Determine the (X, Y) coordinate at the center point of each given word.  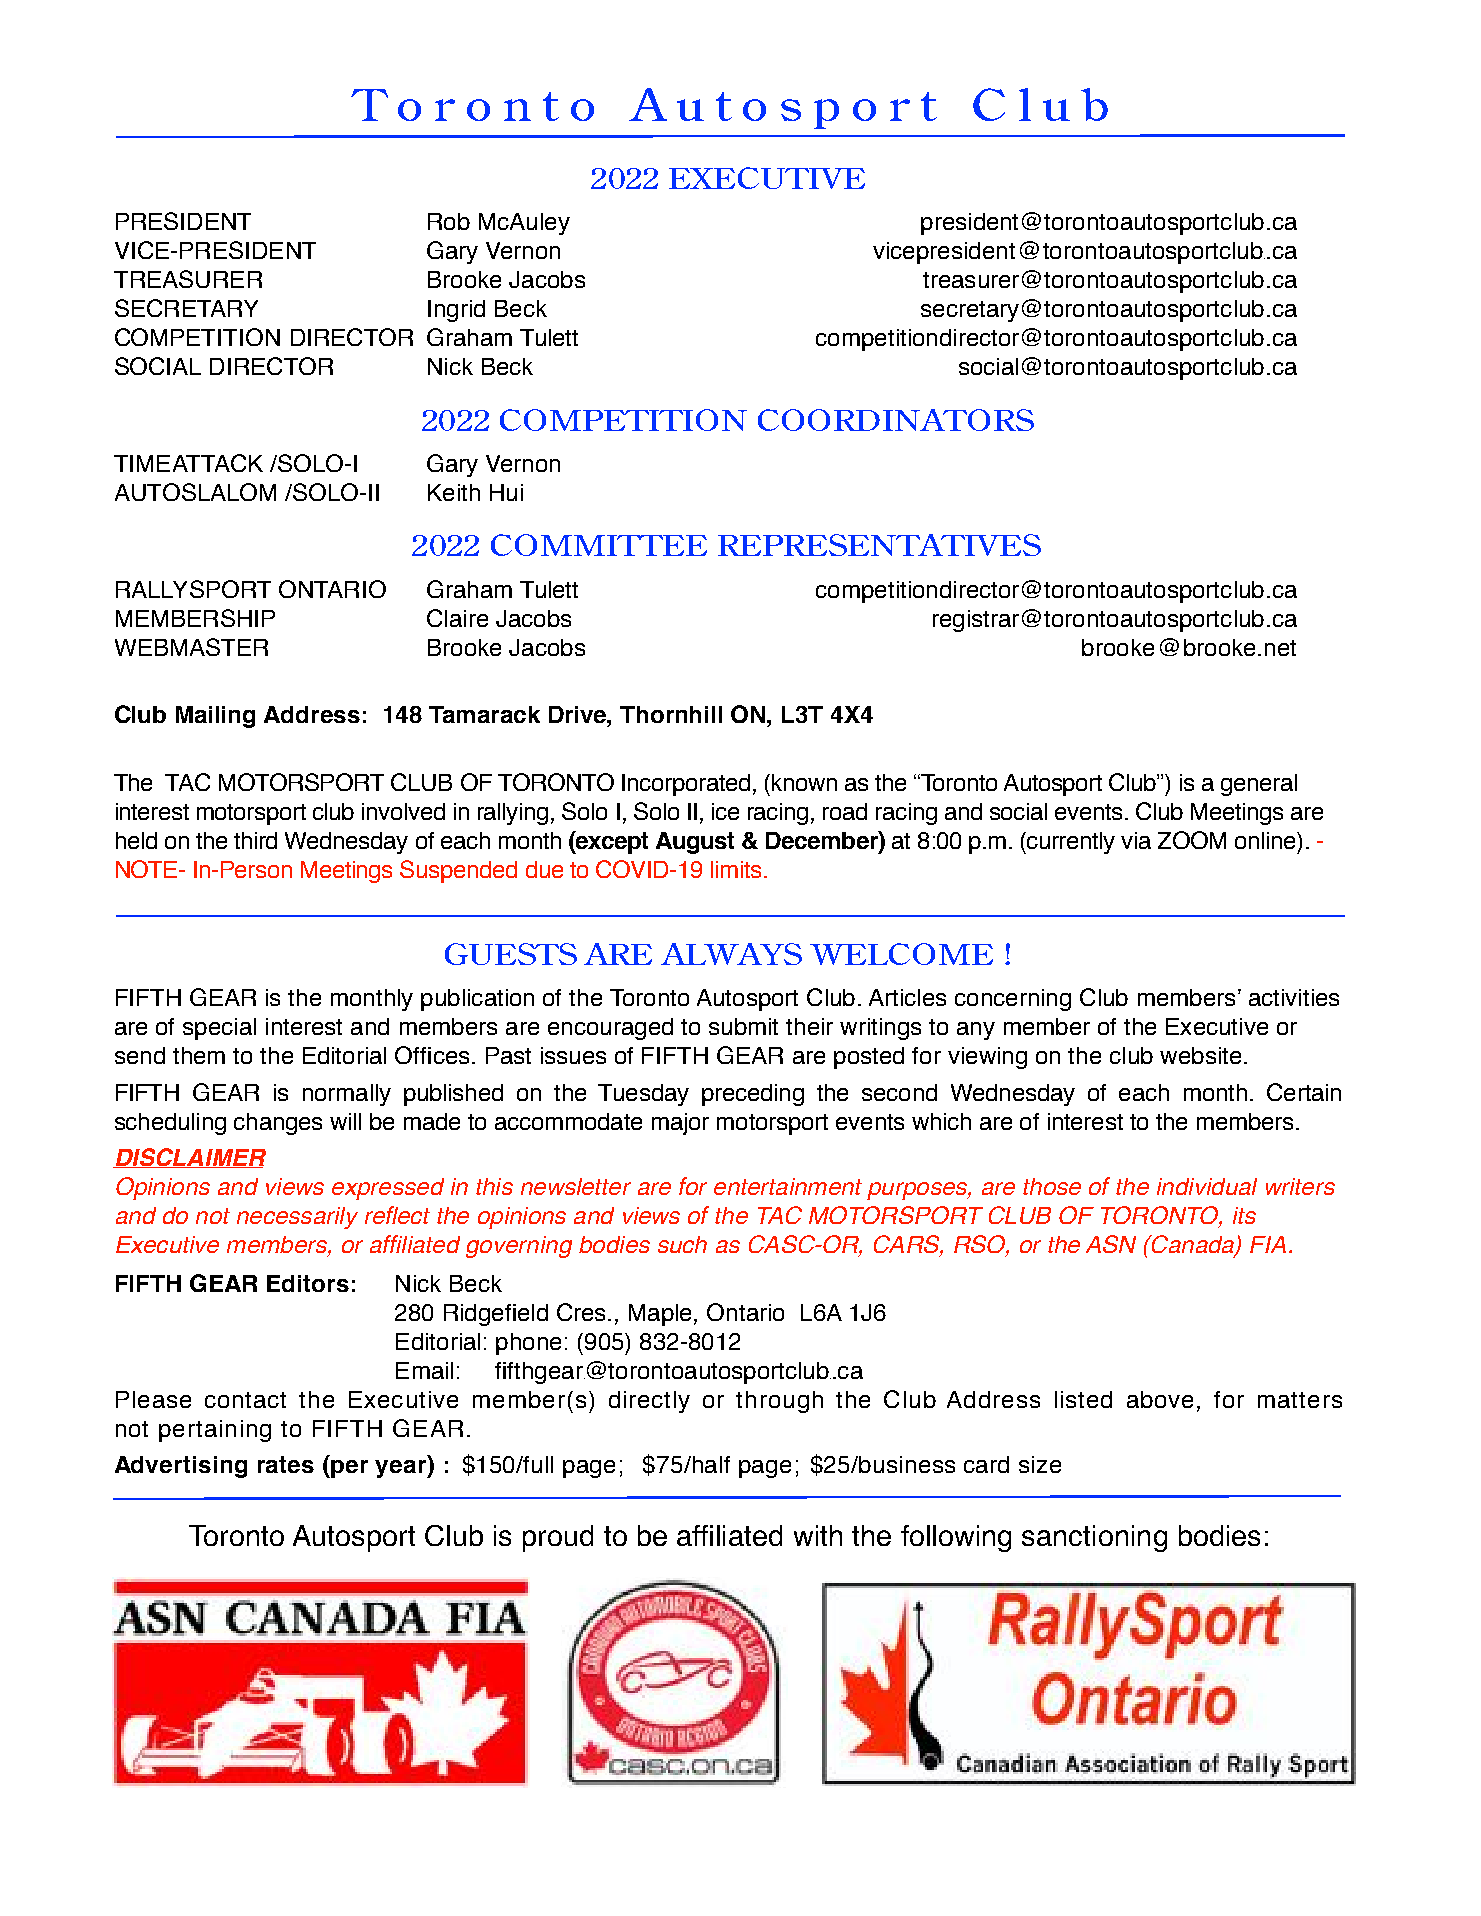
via (1136, 840)
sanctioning (1094, 1538)
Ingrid (456, 311)
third (255, 840)
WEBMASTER (191, 647)
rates (286, 1464)
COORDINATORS (896, 420)
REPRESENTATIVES (879, 545)
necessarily (297, 1218)
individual (1207, 1186)
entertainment (788, 1186)
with (818, 1535)
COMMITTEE (599, 545)
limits (736, 869)
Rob (449, 221)
